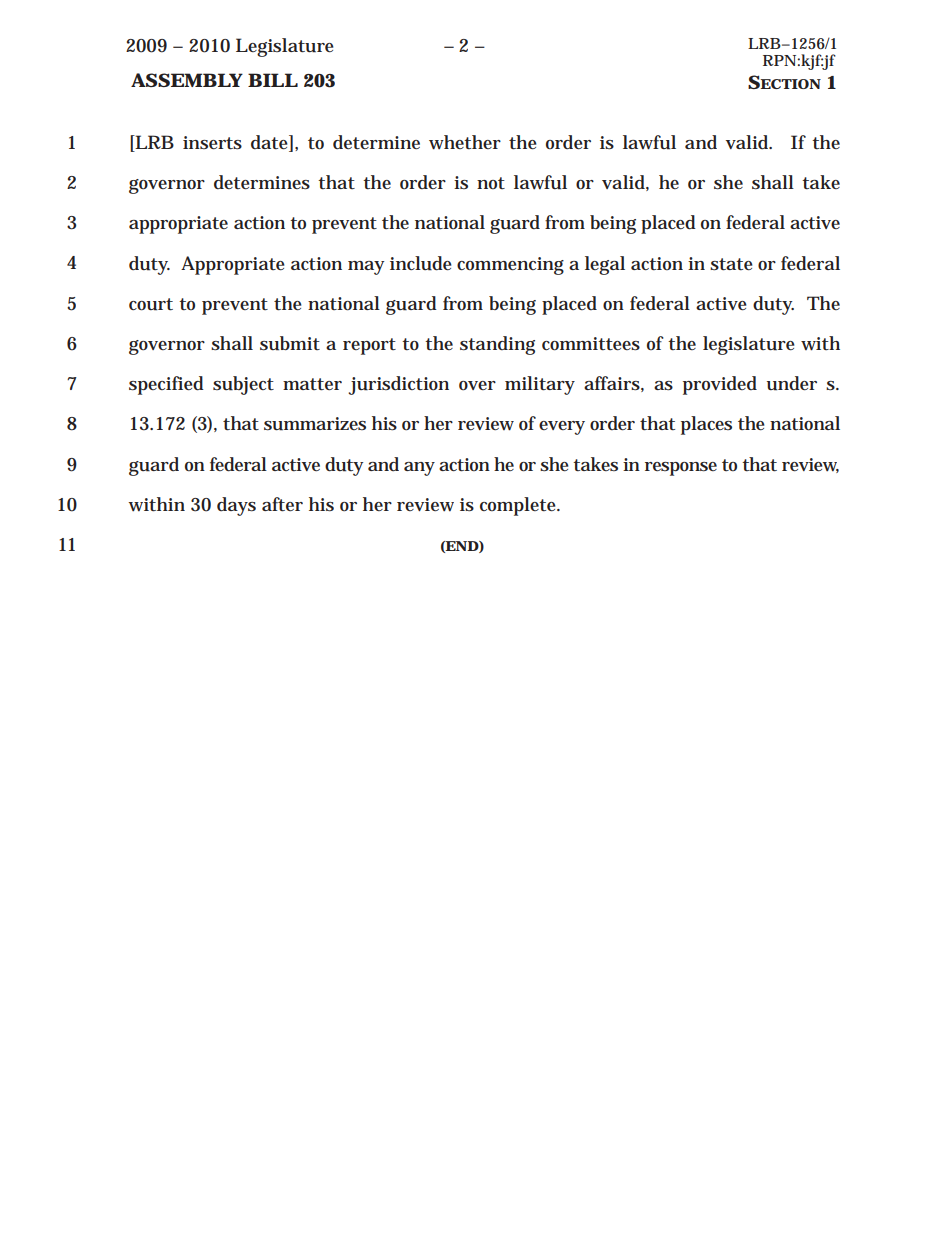  Describe the element at coordinates (151, 304) in the page. I see `court` at that location.
